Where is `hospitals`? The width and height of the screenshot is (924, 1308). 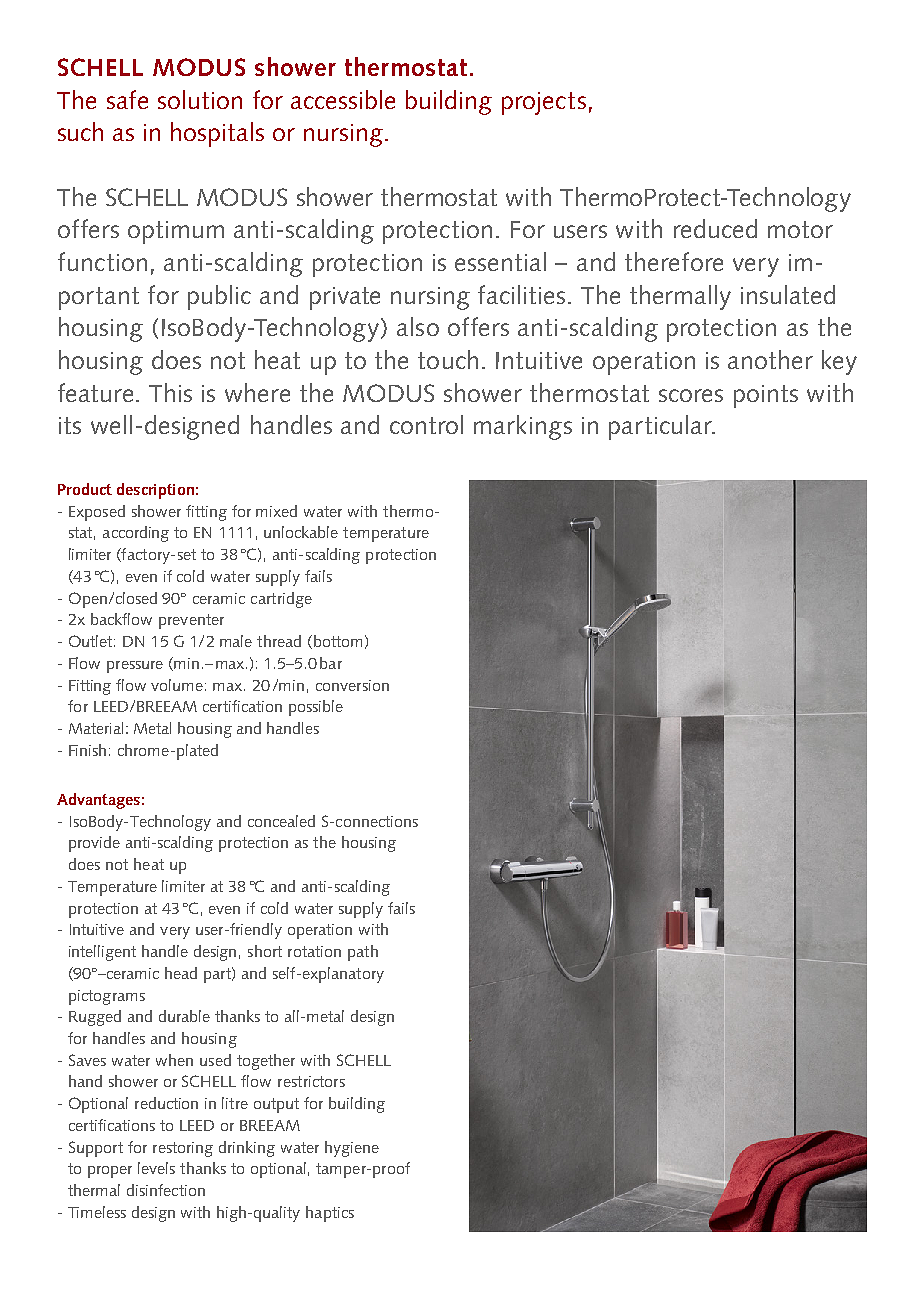 hospitals is located at coordinates (217, 134).
